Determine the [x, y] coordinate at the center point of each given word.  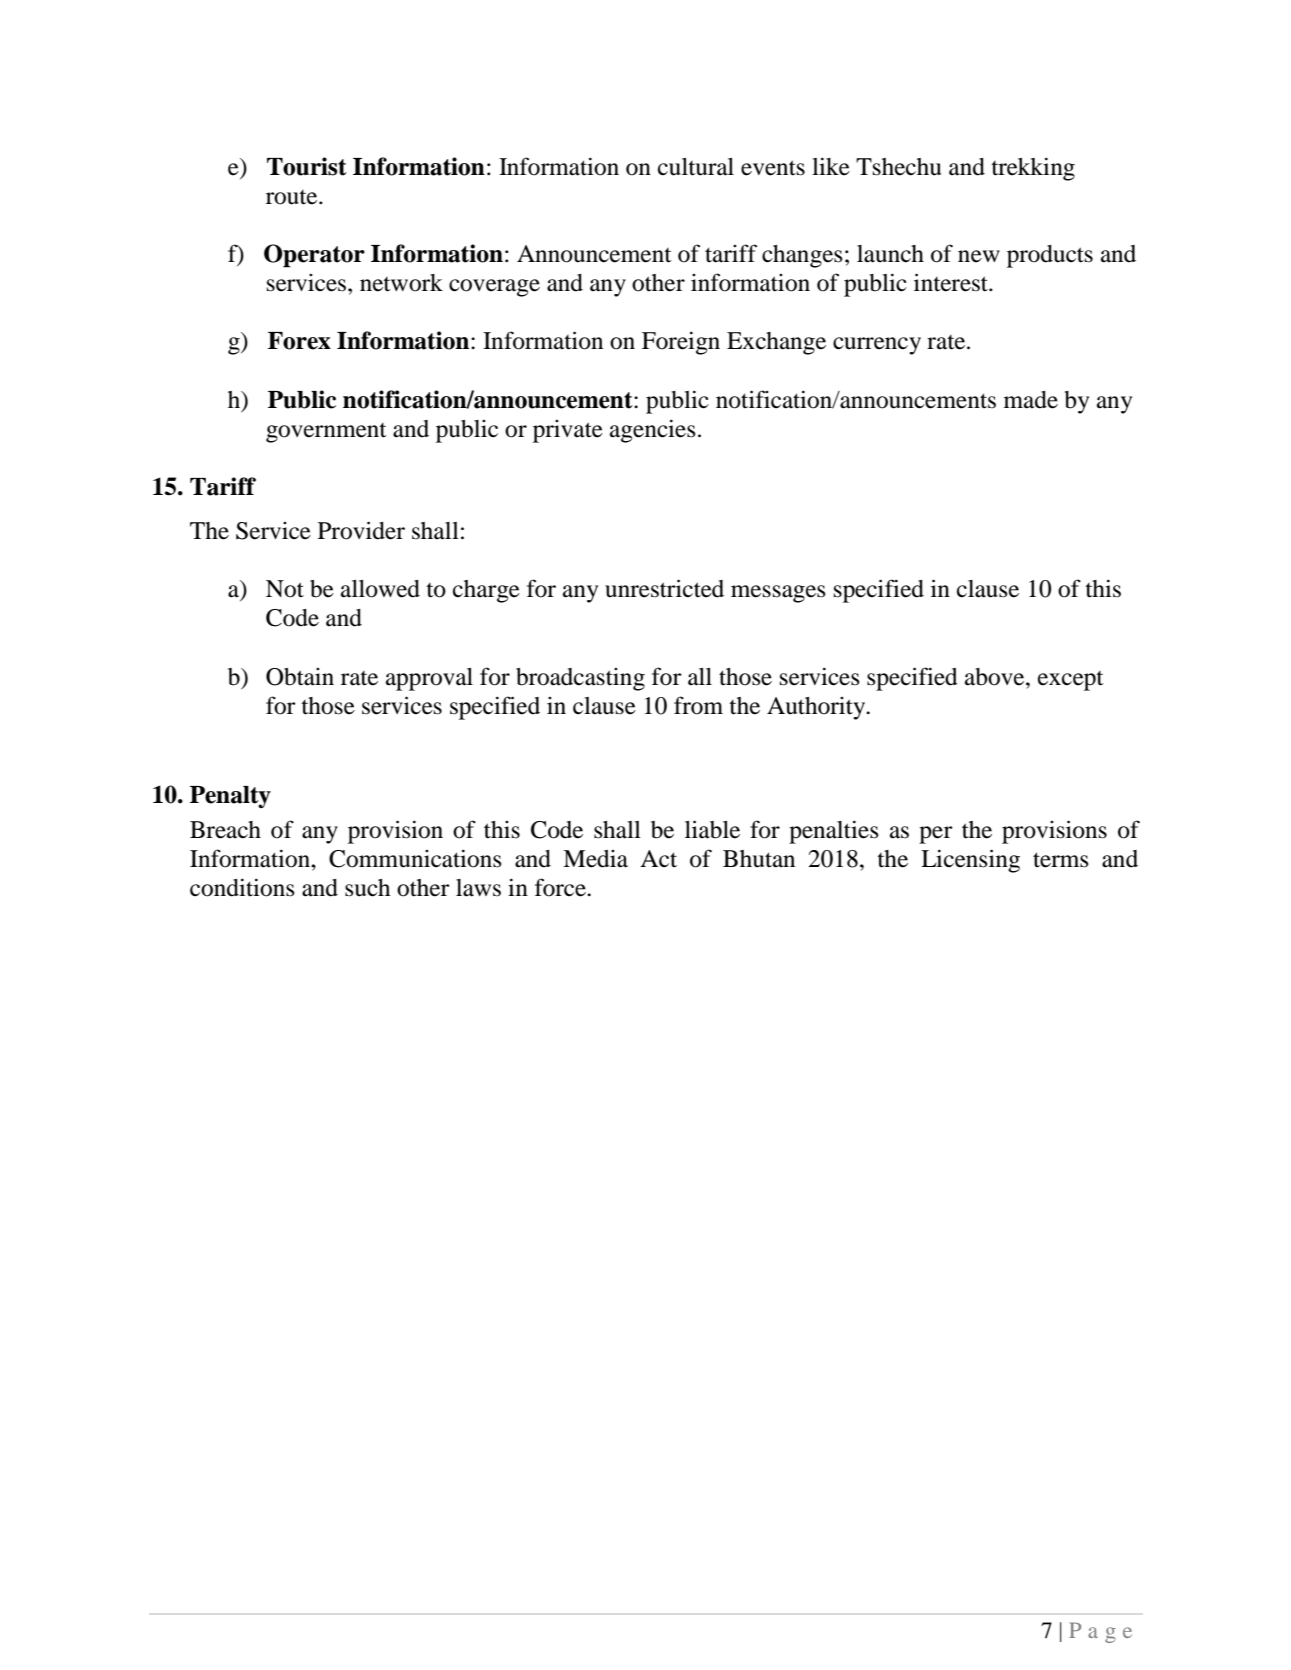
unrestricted [664, 588]
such [367, 888]
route [293, 197]
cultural [696, 167]
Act [658, 859]
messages [778, 594]
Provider [361, 530]
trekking [1033, 169]
